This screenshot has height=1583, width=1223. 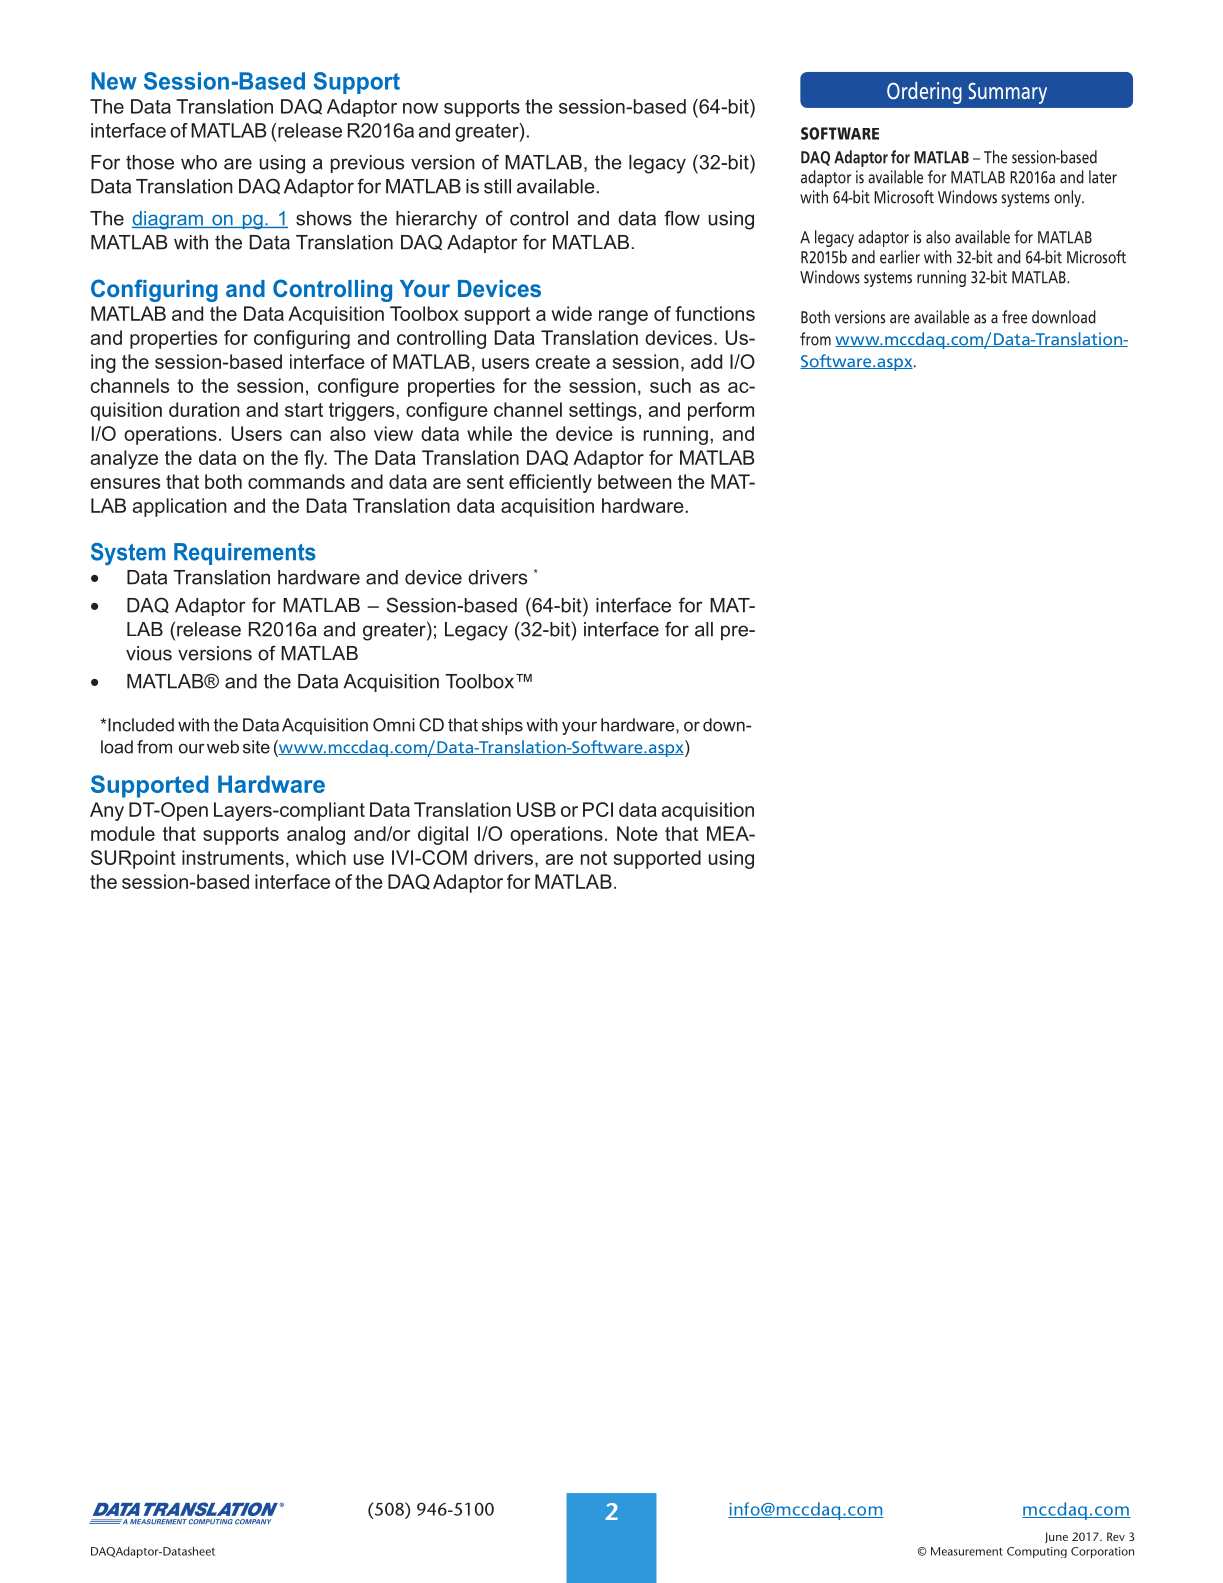 I want to click on start, so click(x=304, y=410).
